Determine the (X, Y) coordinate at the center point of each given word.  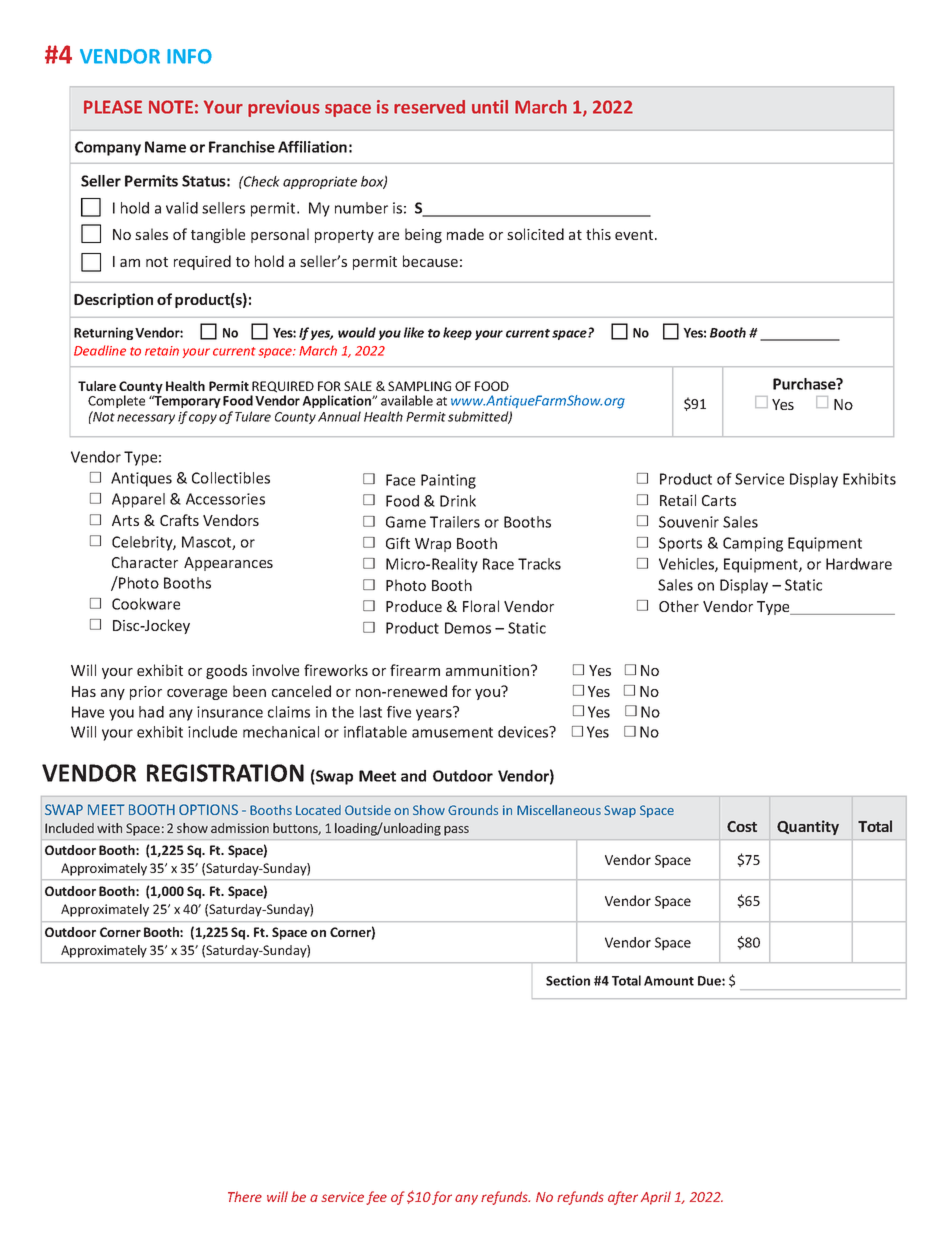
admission (240, 828)
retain (162, 351)
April (656, 1198)
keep (457, 333)
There (245, 1196)
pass (456, 831)
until (490, 107)
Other (679, 606)
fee (376, 1198)
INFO (189, 56)
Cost (742, 826)
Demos (468, 628)
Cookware (146, 604)
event (635, 235)
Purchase (805, 384)
